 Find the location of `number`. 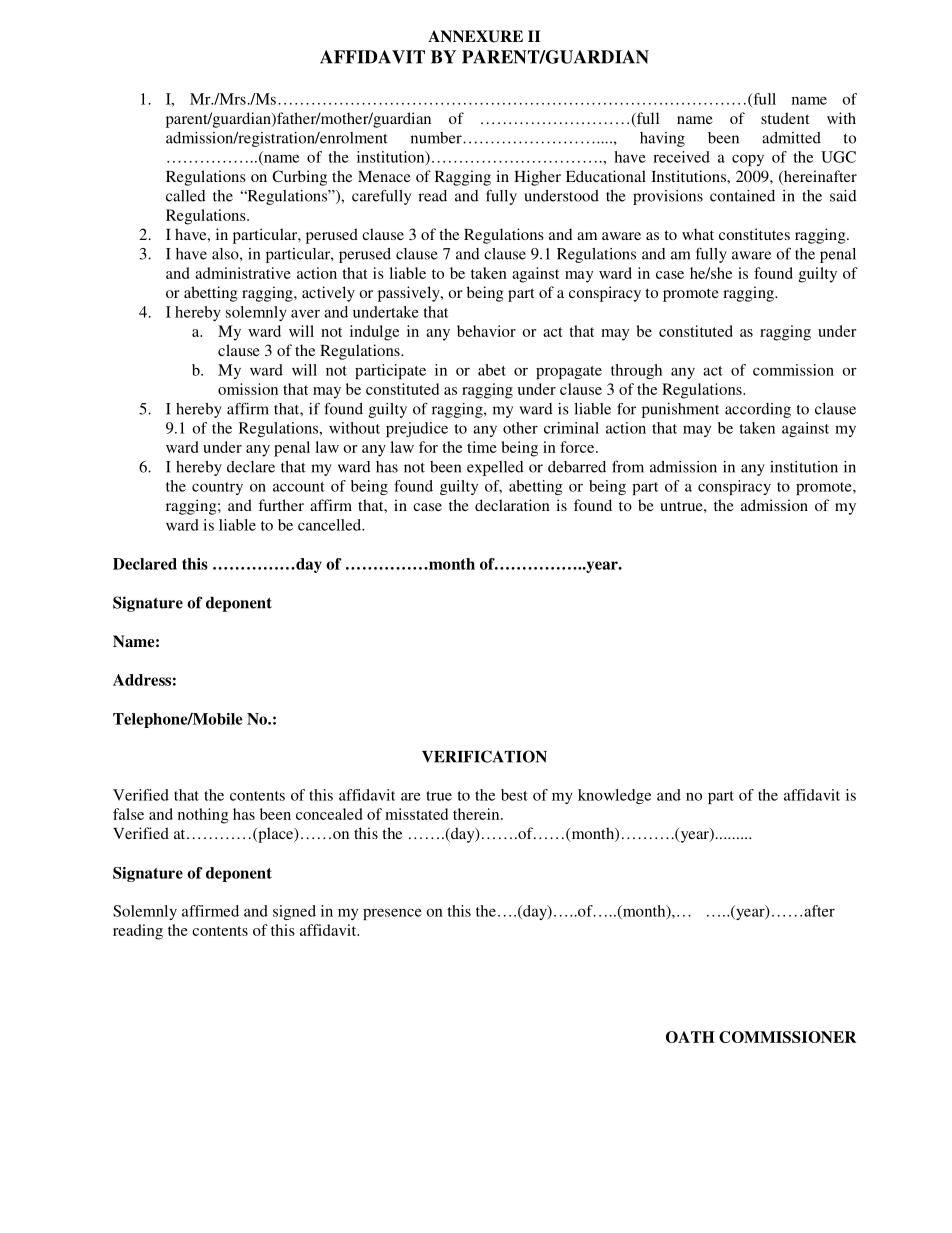

number is located at coordinates (437, 138).
